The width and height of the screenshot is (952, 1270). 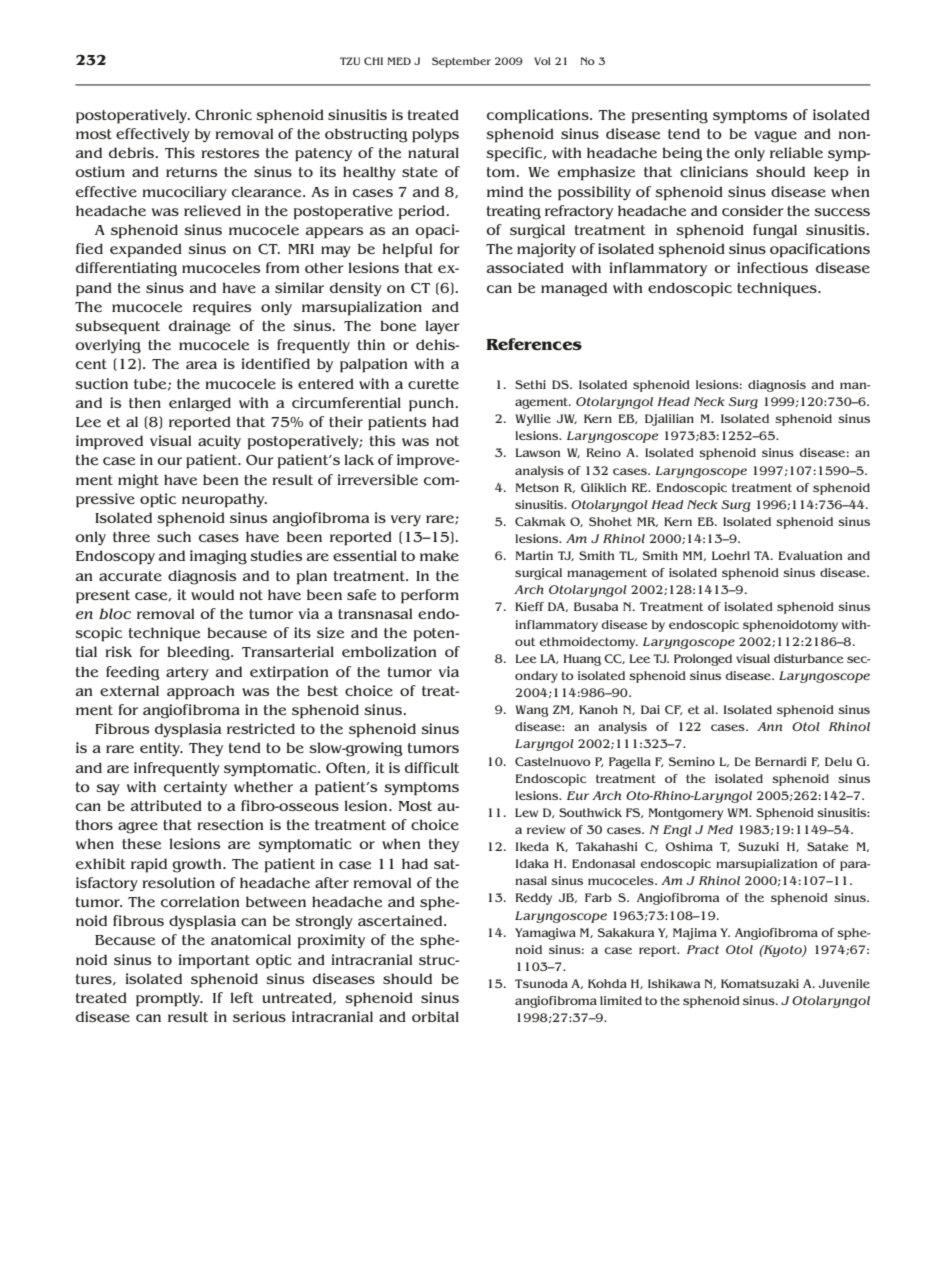 I want to click on Chronic, so click(x=223, y=114).
